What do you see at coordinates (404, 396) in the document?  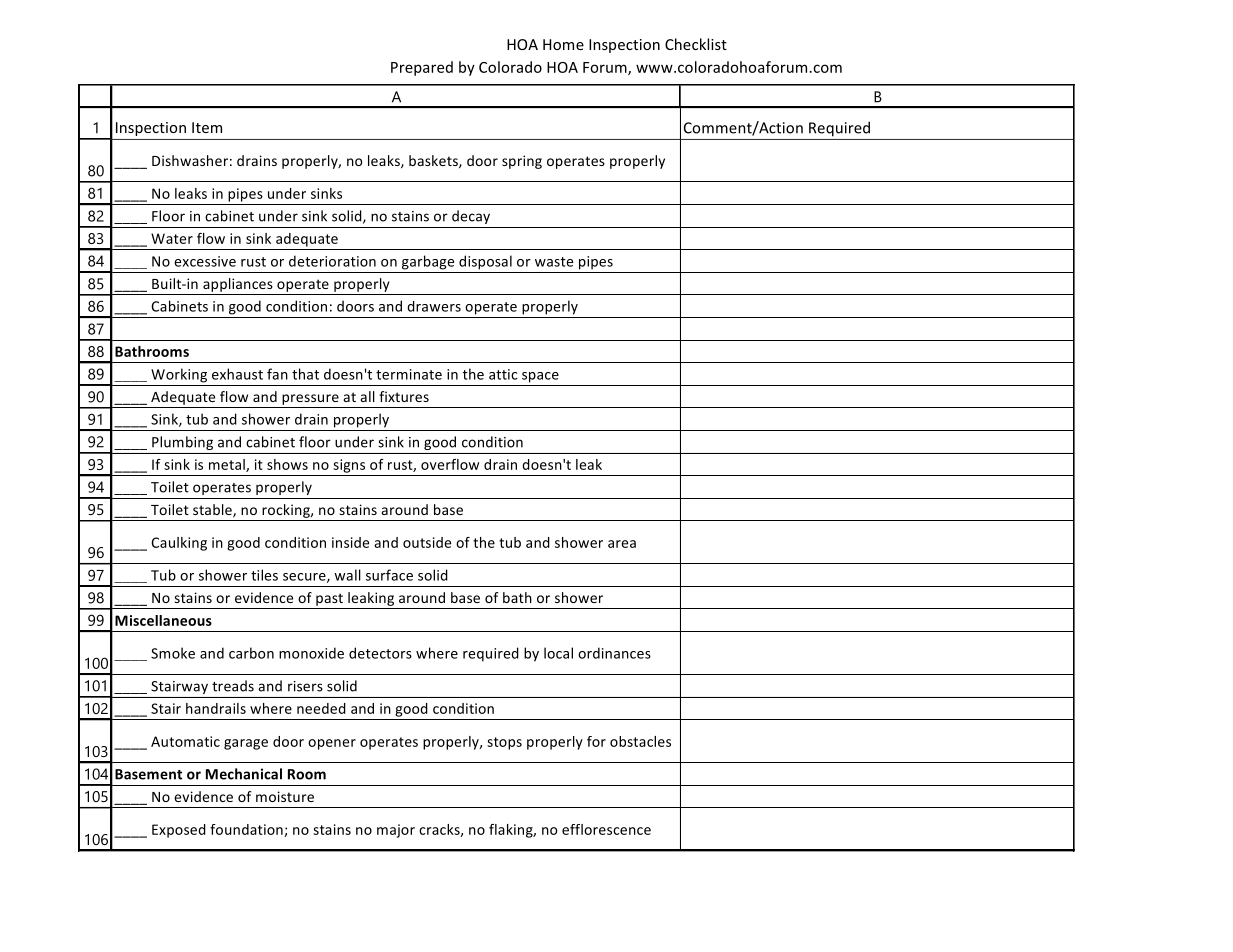 I see `fixtures` at bounding box center [404, 396].
